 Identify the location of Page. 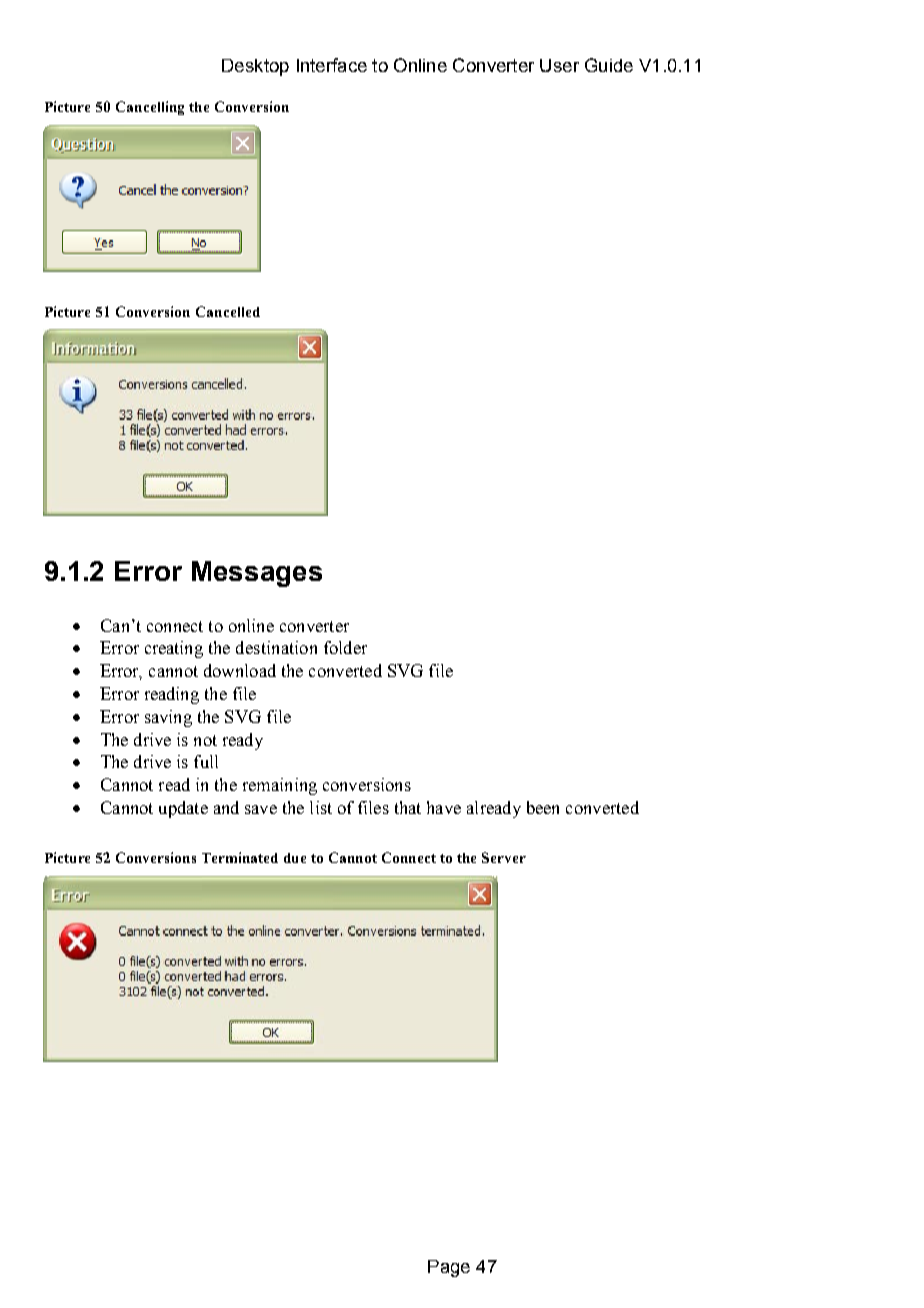
(449, 1268).
